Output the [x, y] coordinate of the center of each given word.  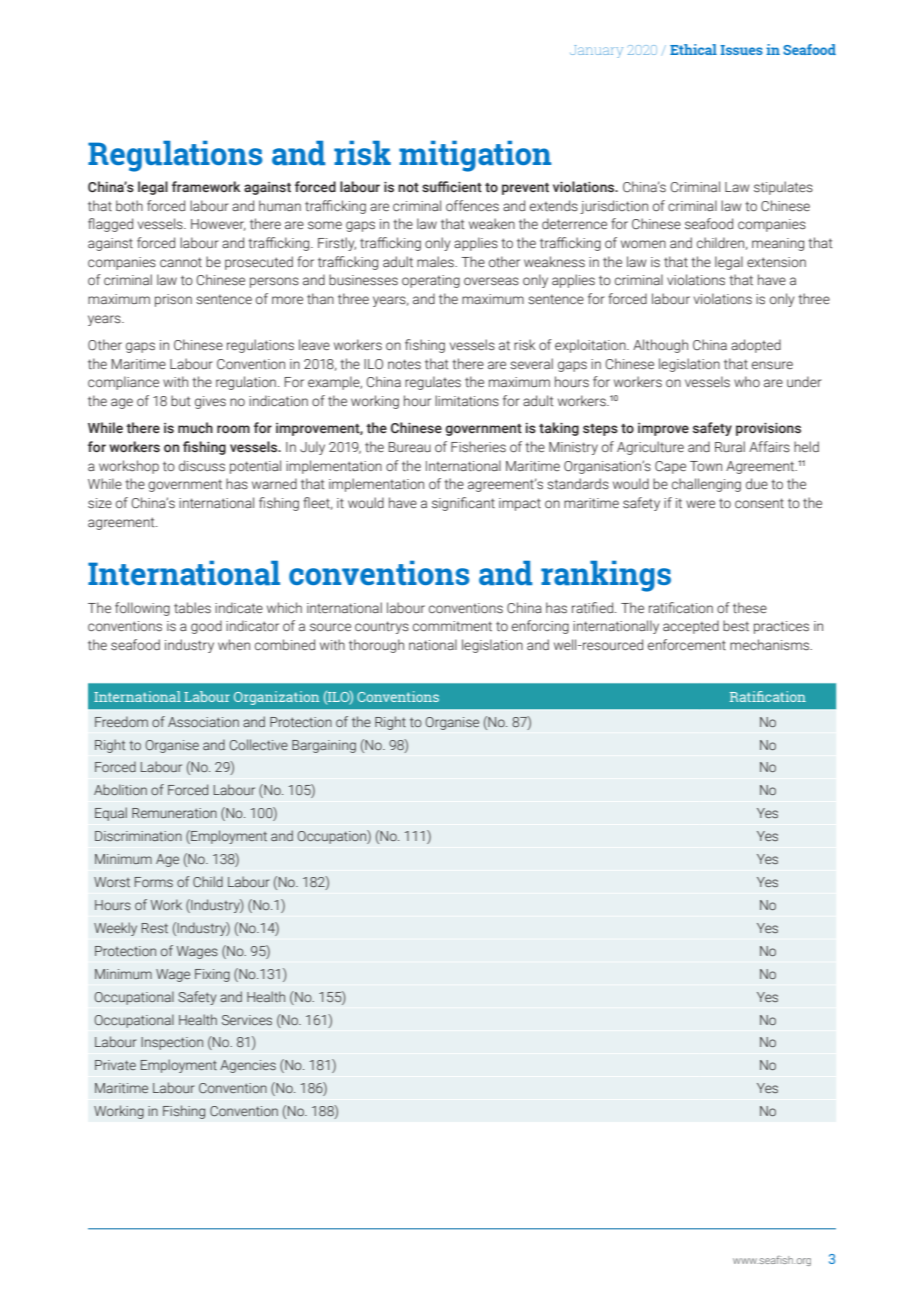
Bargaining [324, 746]
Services [247, 1020]
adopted [756, 346]
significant [463, 504]
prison [173, 300]
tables [192, 607]
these [750, 607]
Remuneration [174, 813]
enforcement [687, 644]
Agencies [248, 1066]
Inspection [172, 1043]
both [129, 205]
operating [431, 281]
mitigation [475, 156]
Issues [741, 50]
